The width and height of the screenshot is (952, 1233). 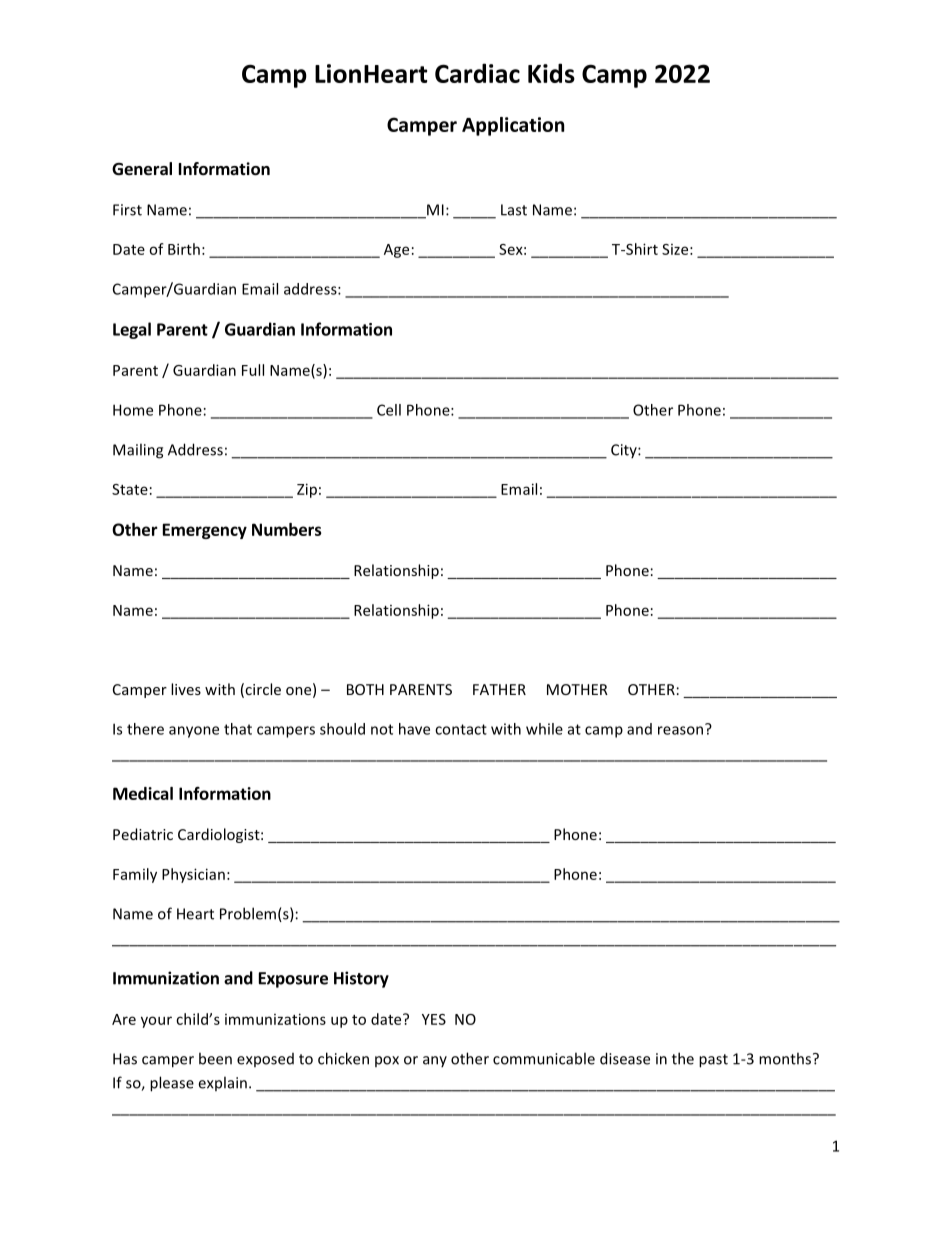 I want to click on City, so click(x=625, y=451).
